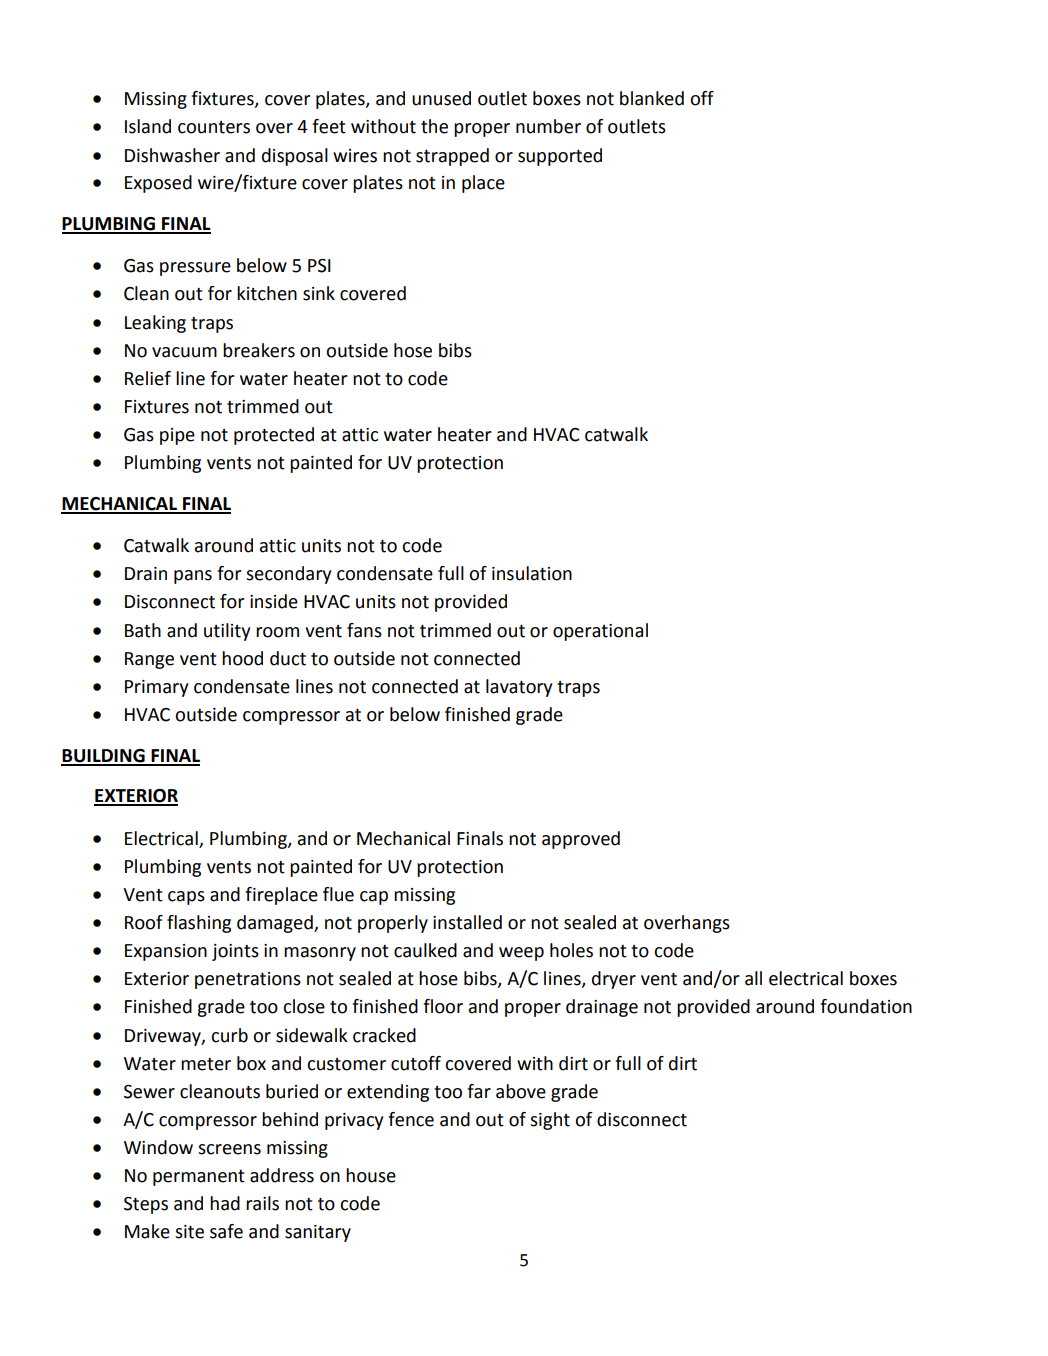 This image has width=1048, height=1356. I want to click on blanked, so click(652, 98).
